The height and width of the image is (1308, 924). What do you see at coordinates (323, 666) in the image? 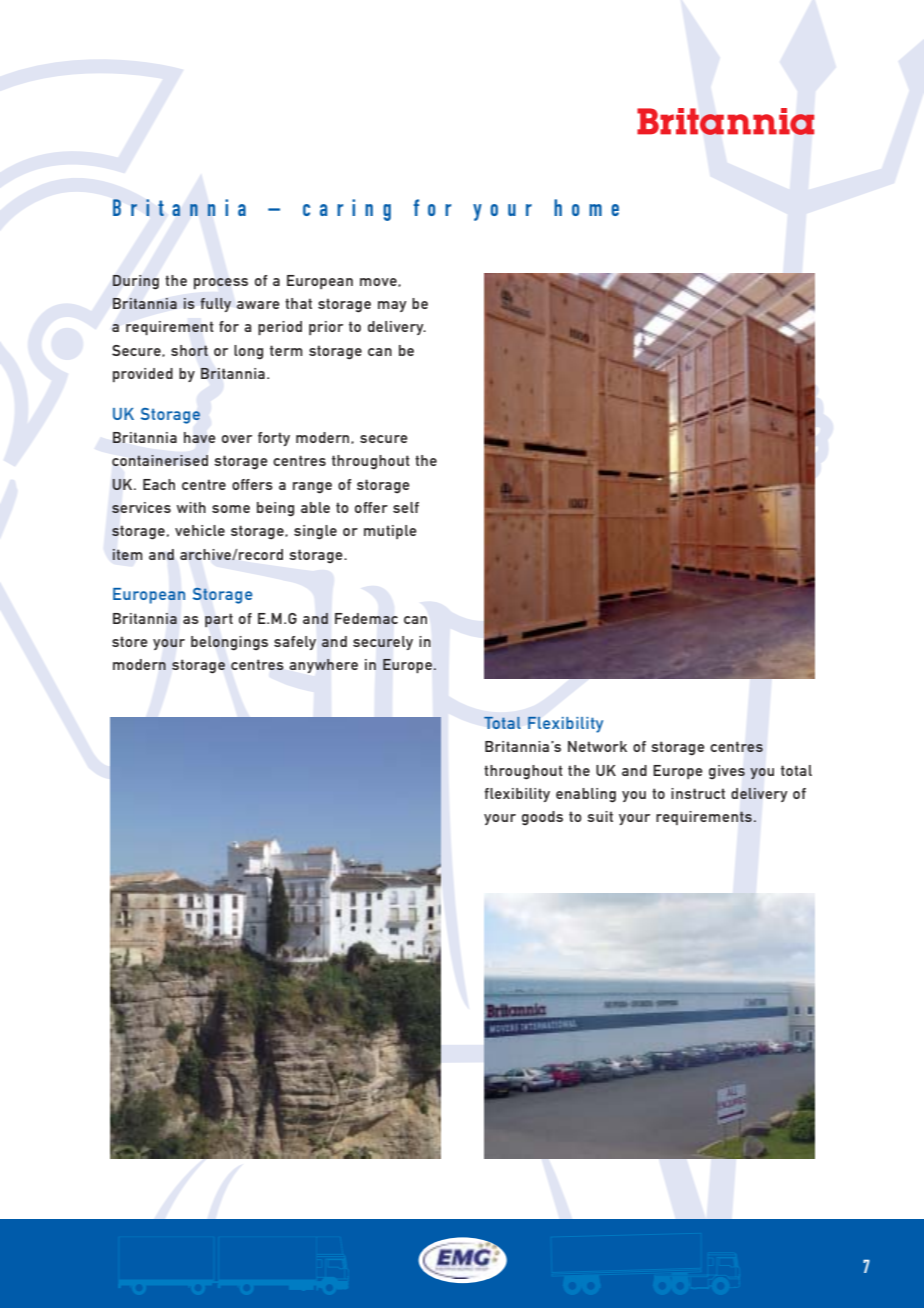
I see `anywhere` at bounding box center [323, 666].
